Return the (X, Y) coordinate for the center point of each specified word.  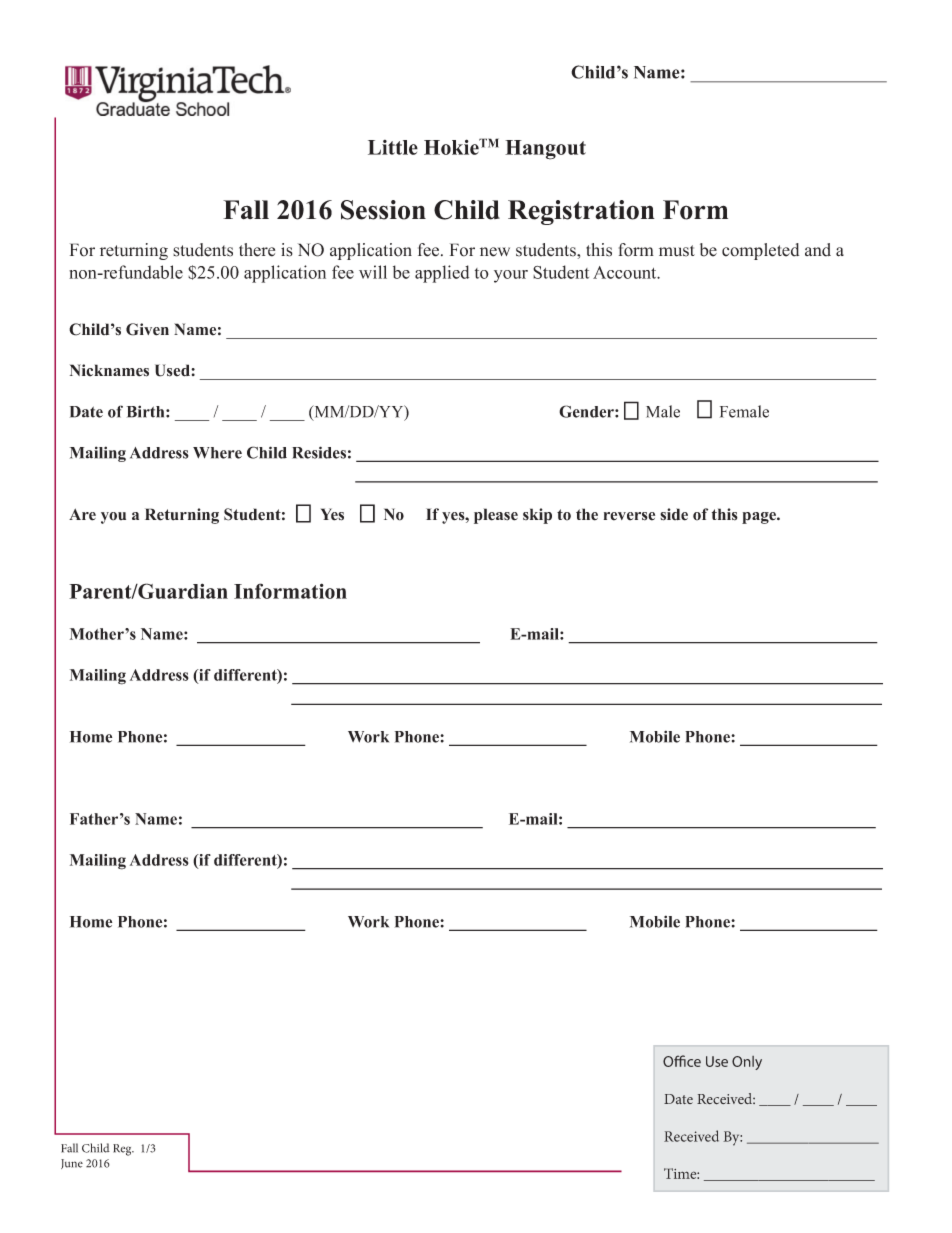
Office (682, 1061)
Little (393, 147)
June (72, 1164)
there (257, 250)
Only (747, 1063)
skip (537, 516)
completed (760, 251)
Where (217, 453)
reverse (629, 516)
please (496, 516)
